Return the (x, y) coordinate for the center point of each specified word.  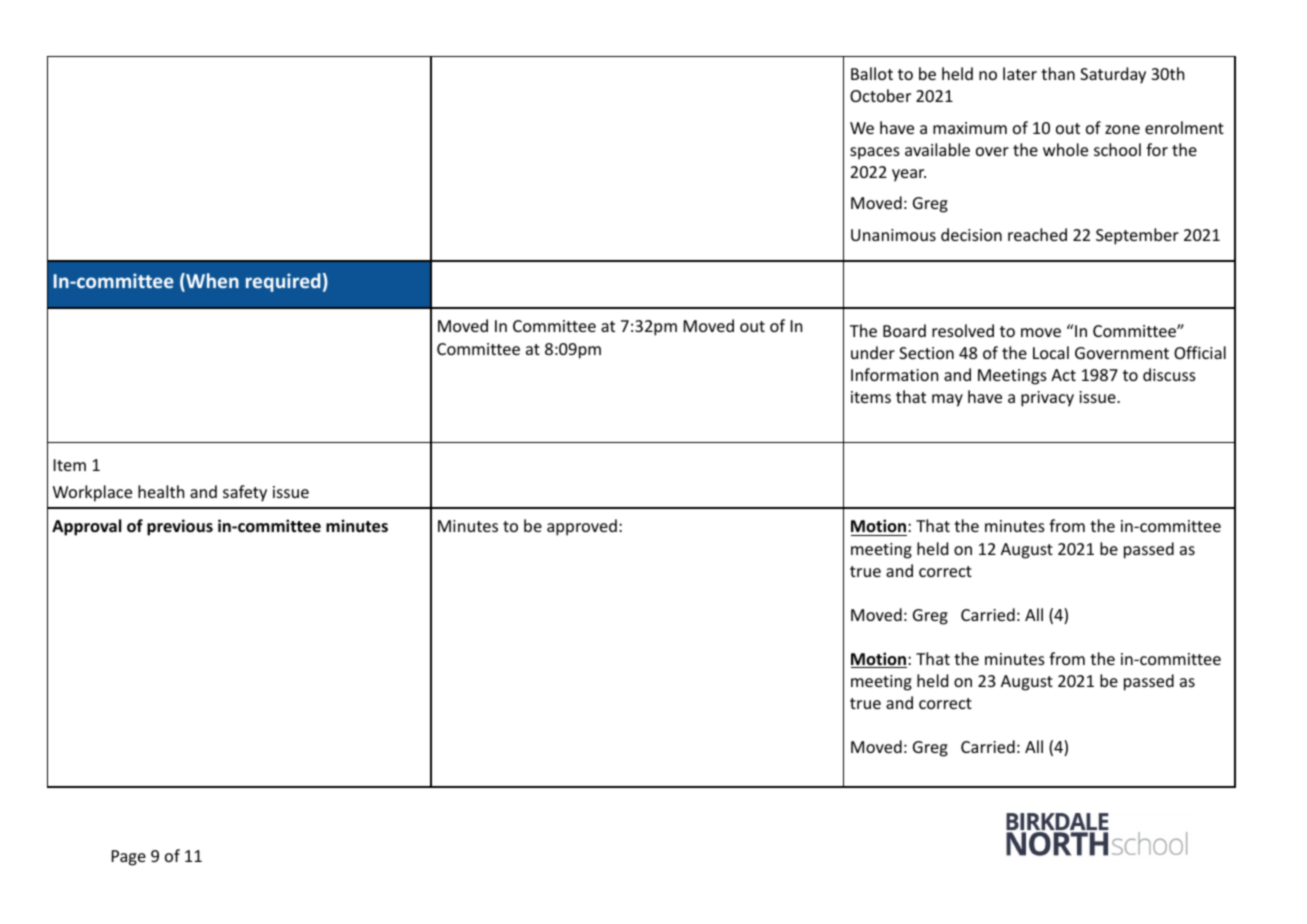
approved (582, 527)
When (211, 282)
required (283, 282)
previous (180, 527)
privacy (1047, 399)
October (880, 95)
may (947, 400)
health (161, 491)
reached (1037, 234)
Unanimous (893, 235)
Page (129, 858)
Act (1063, 375)
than (1058, 73)
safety (245, 493)
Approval (86, 527)
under (873, 352)
